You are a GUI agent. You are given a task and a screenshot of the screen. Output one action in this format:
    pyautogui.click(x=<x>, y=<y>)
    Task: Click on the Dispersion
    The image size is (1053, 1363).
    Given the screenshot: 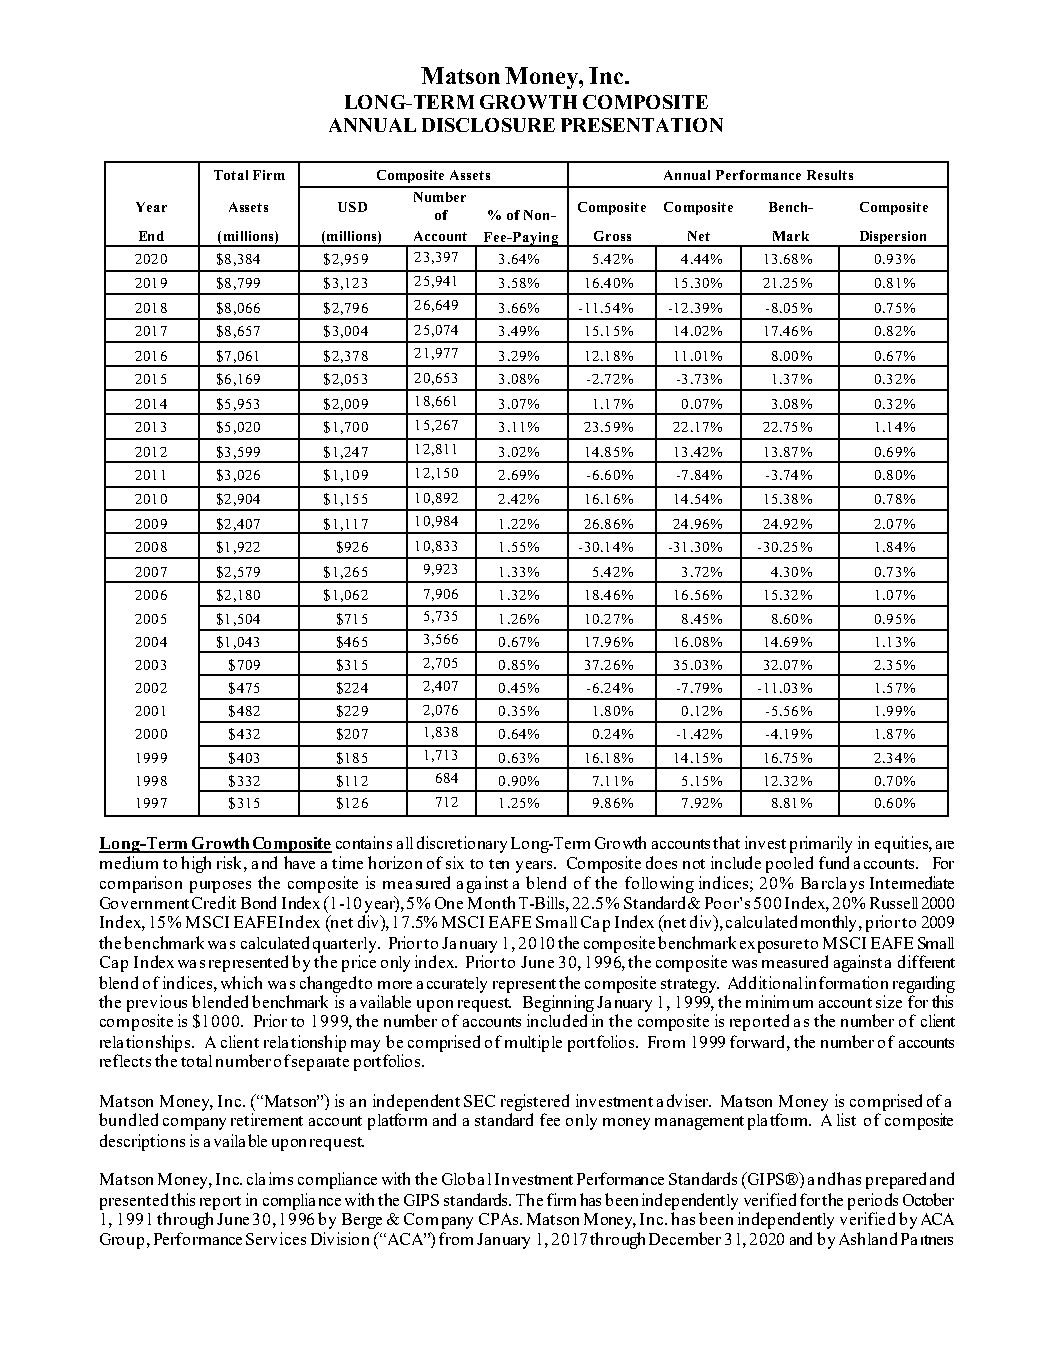 What is the action you would take?
    pyautogui.click(x=893, y=239)
